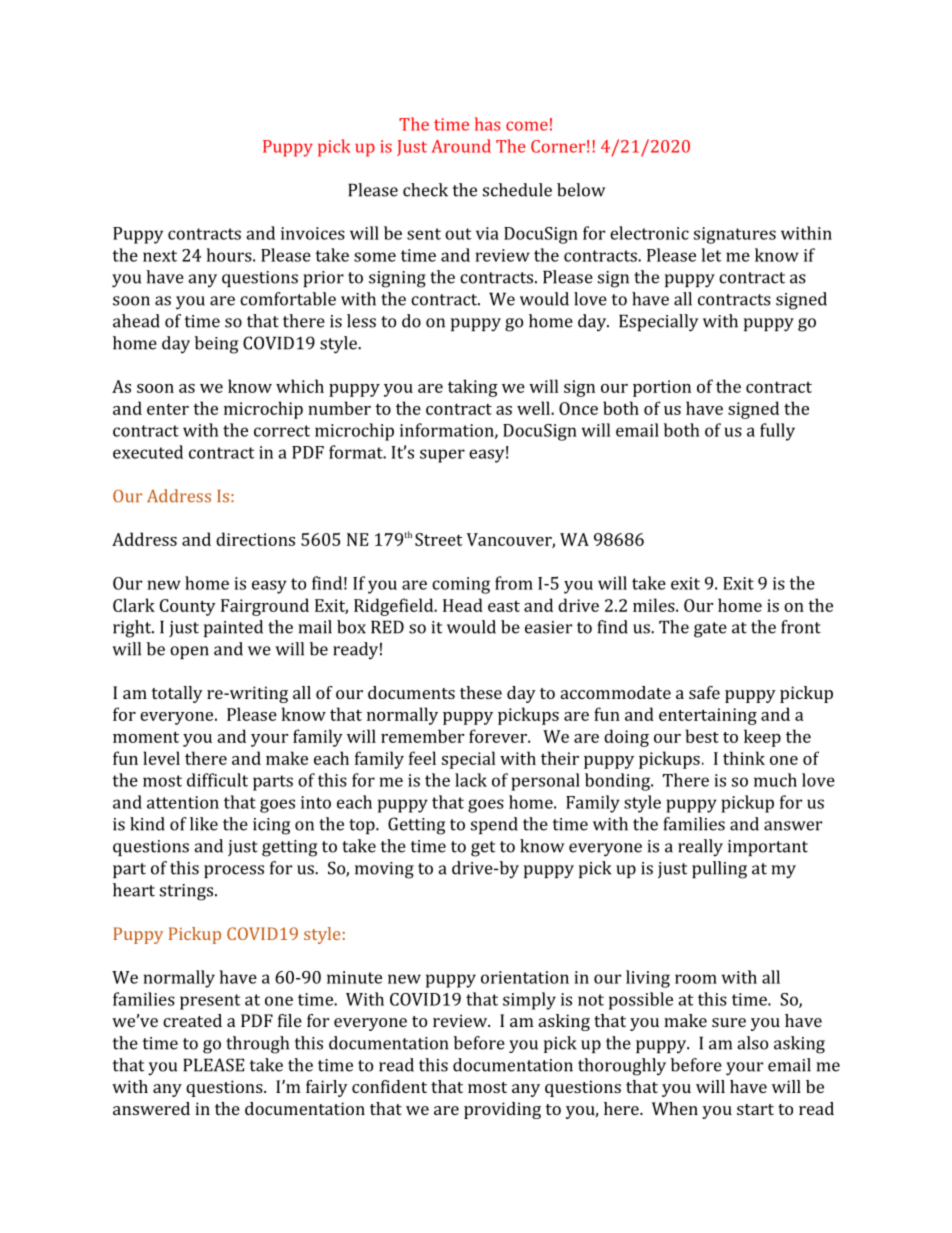 This document has height=1233, width=952. I want to click on electronic, so click(649, 233).
